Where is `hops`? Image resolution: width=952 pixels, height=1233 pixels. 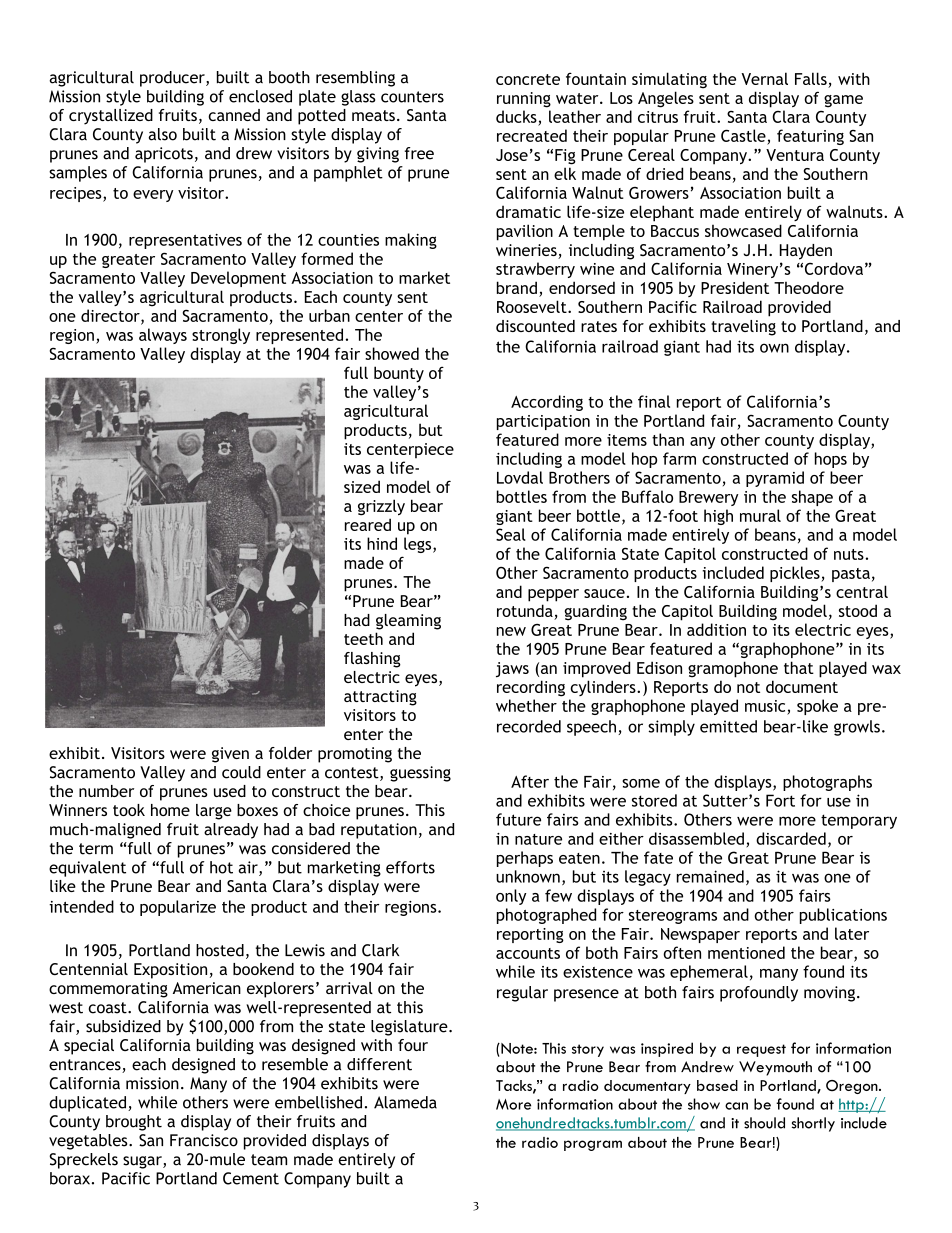 hops is located at coordinates (831, 460).
